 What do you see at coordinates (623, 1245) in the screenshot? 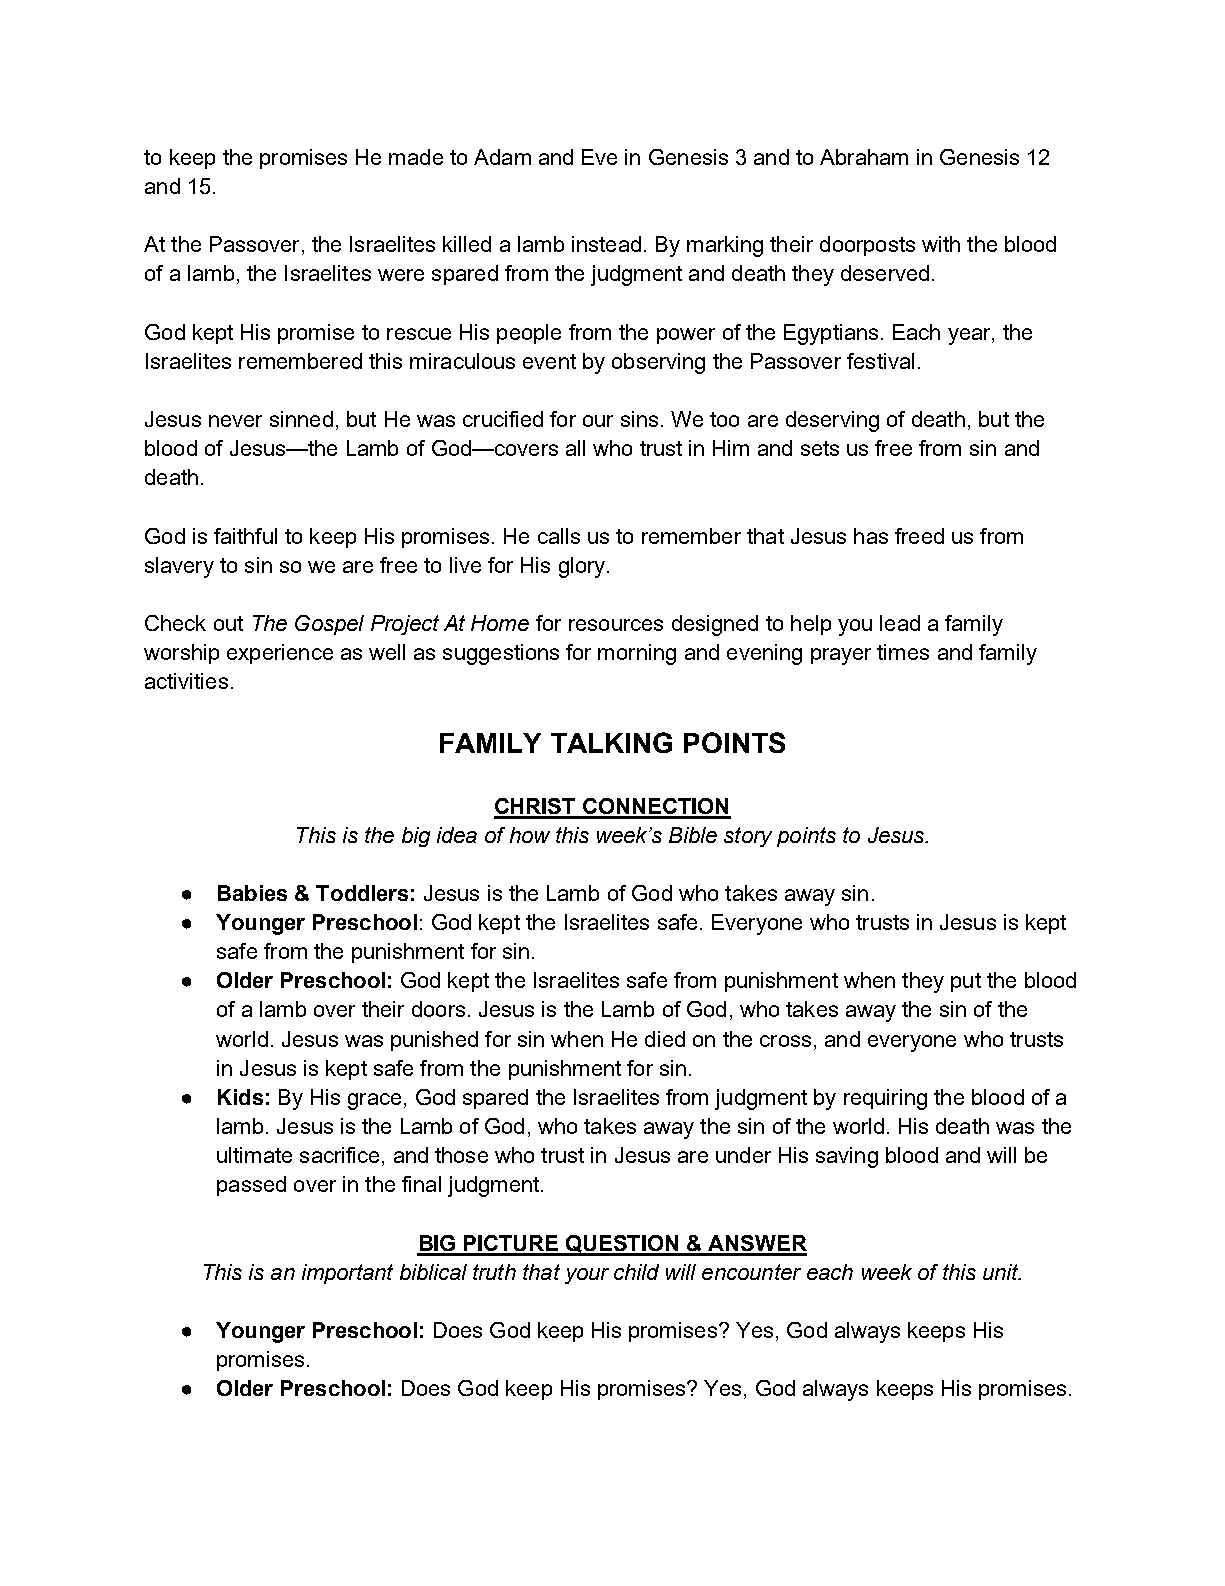
I see `QUESTION` at bounding box center [623, 1245].
